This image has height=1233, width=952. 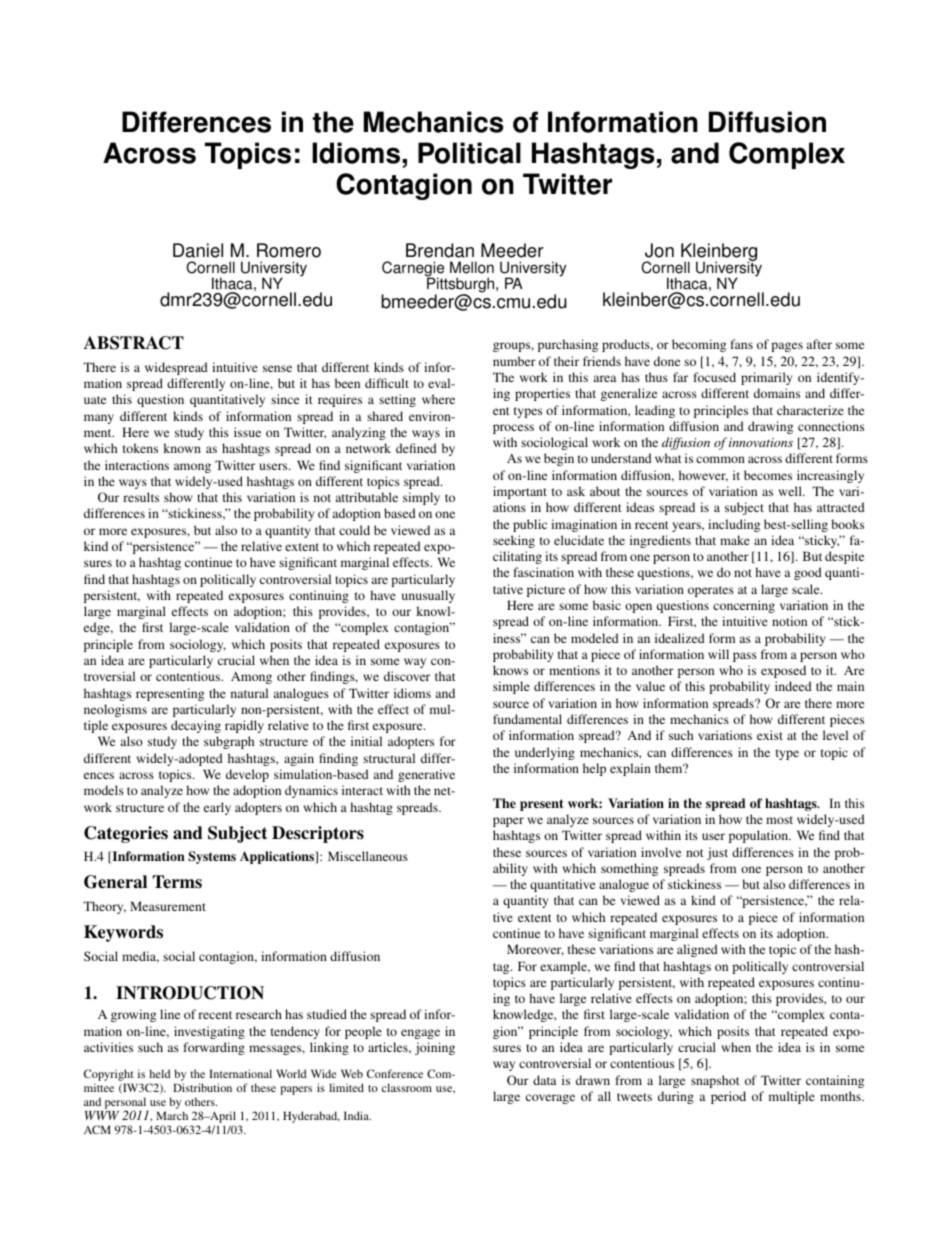 I want to click on early, so click(x=217, y=808).
